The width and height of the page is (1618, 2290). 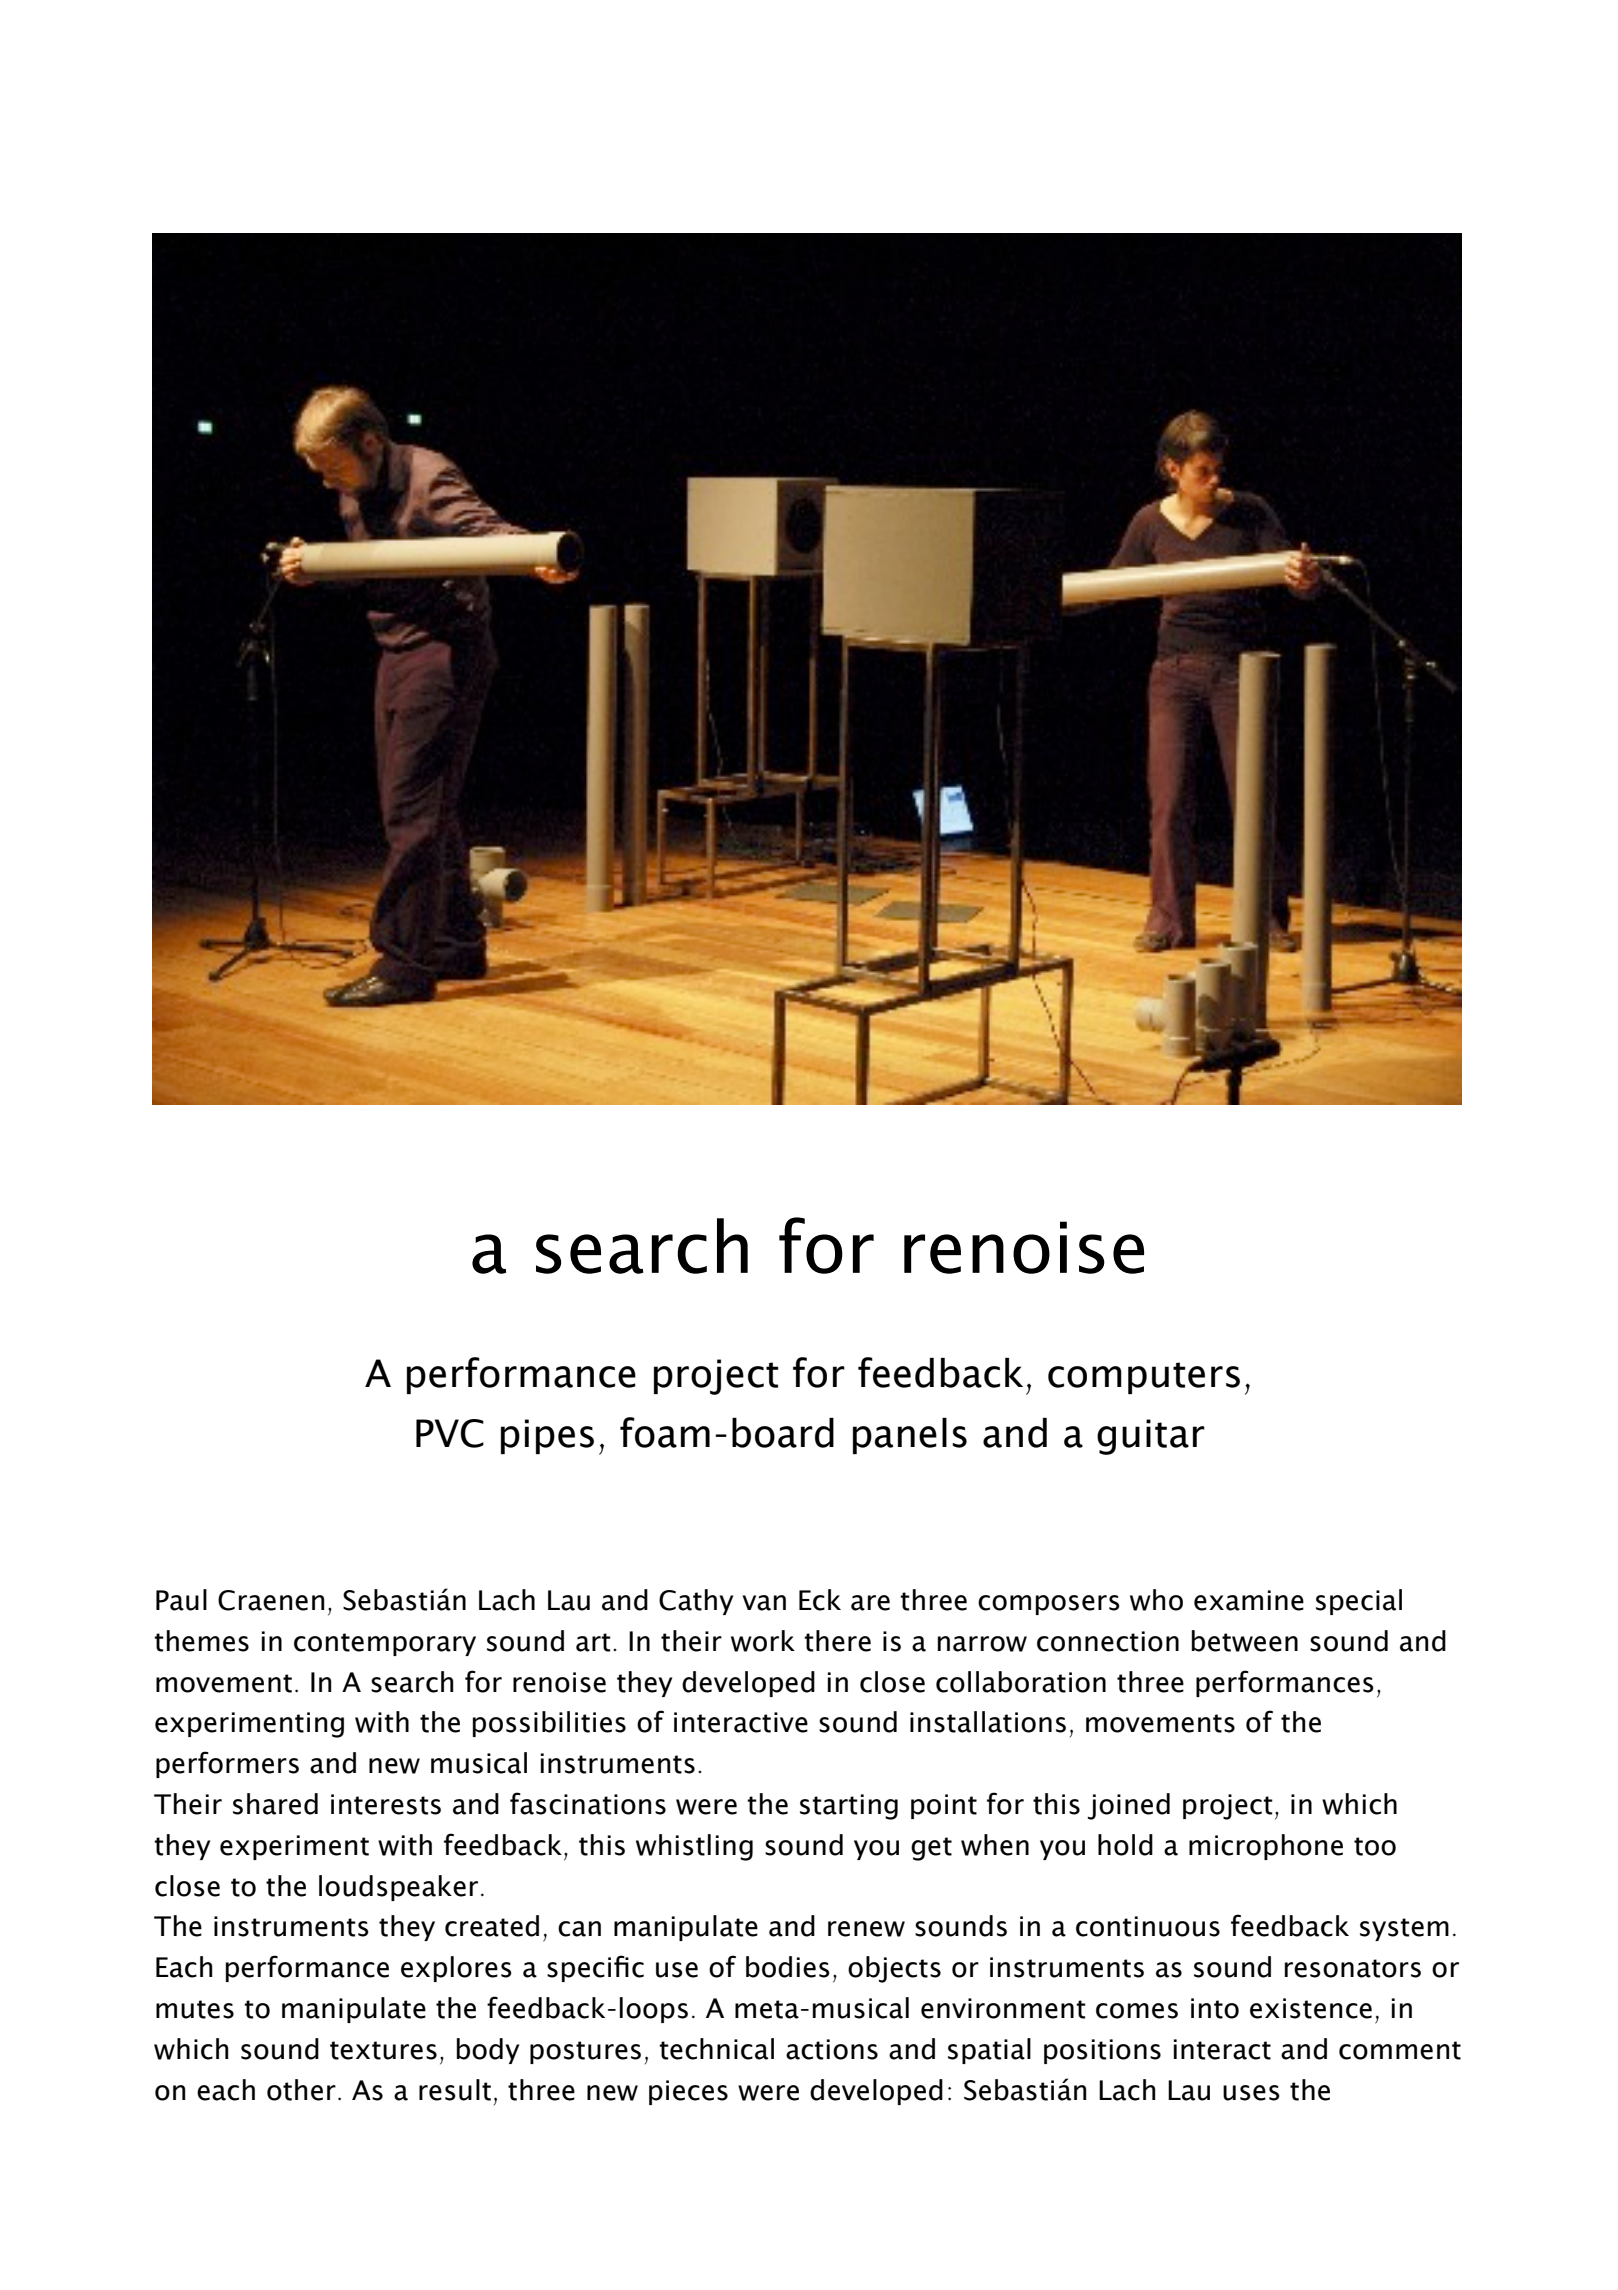 What do you see at coordinates (181, 1600) in the page?
I see `Paul` at bounding box center [181, 1600].
